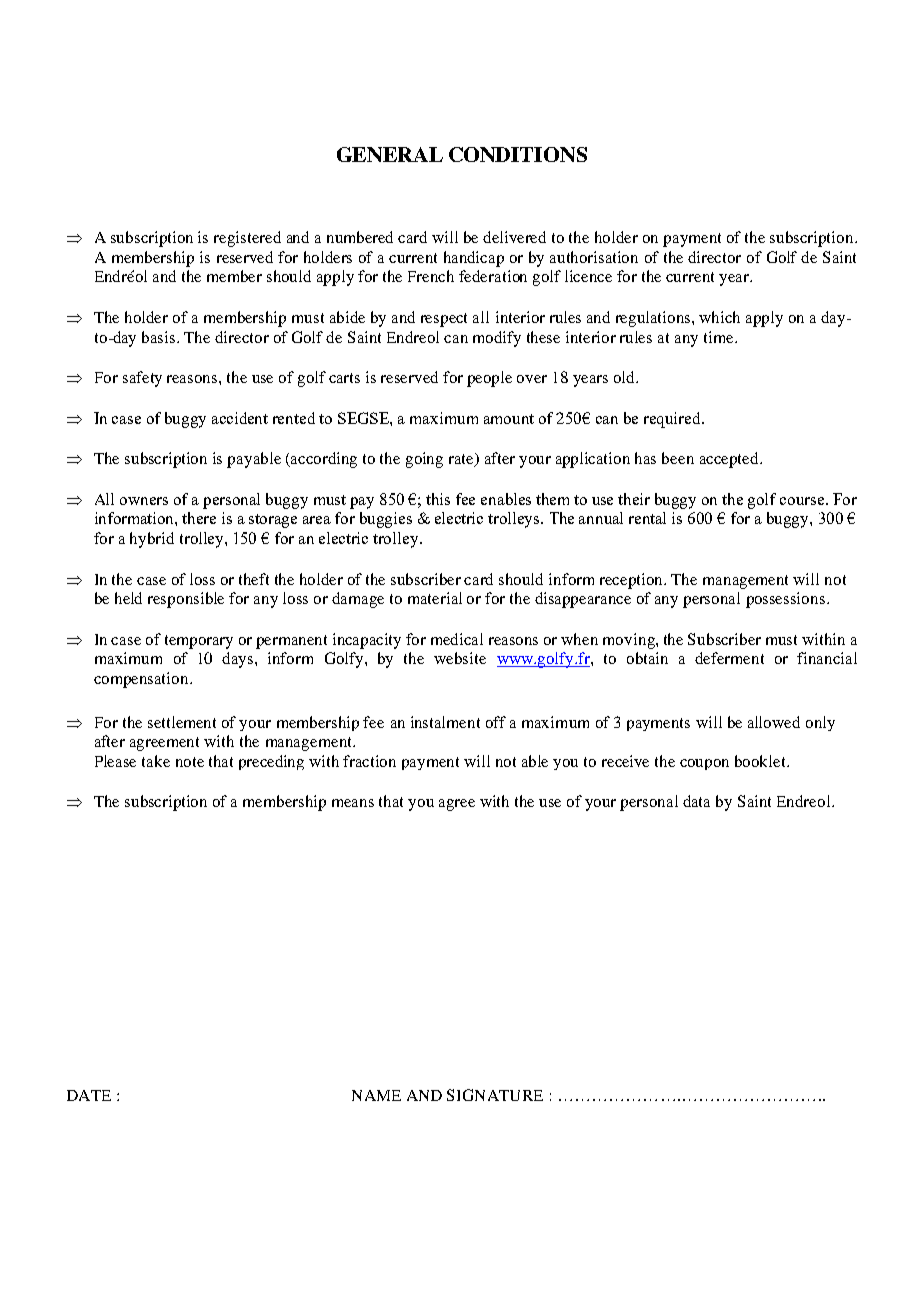 This image has height=1308, width=924. I want to click on SIGNATURE, so click(495, 1095).
